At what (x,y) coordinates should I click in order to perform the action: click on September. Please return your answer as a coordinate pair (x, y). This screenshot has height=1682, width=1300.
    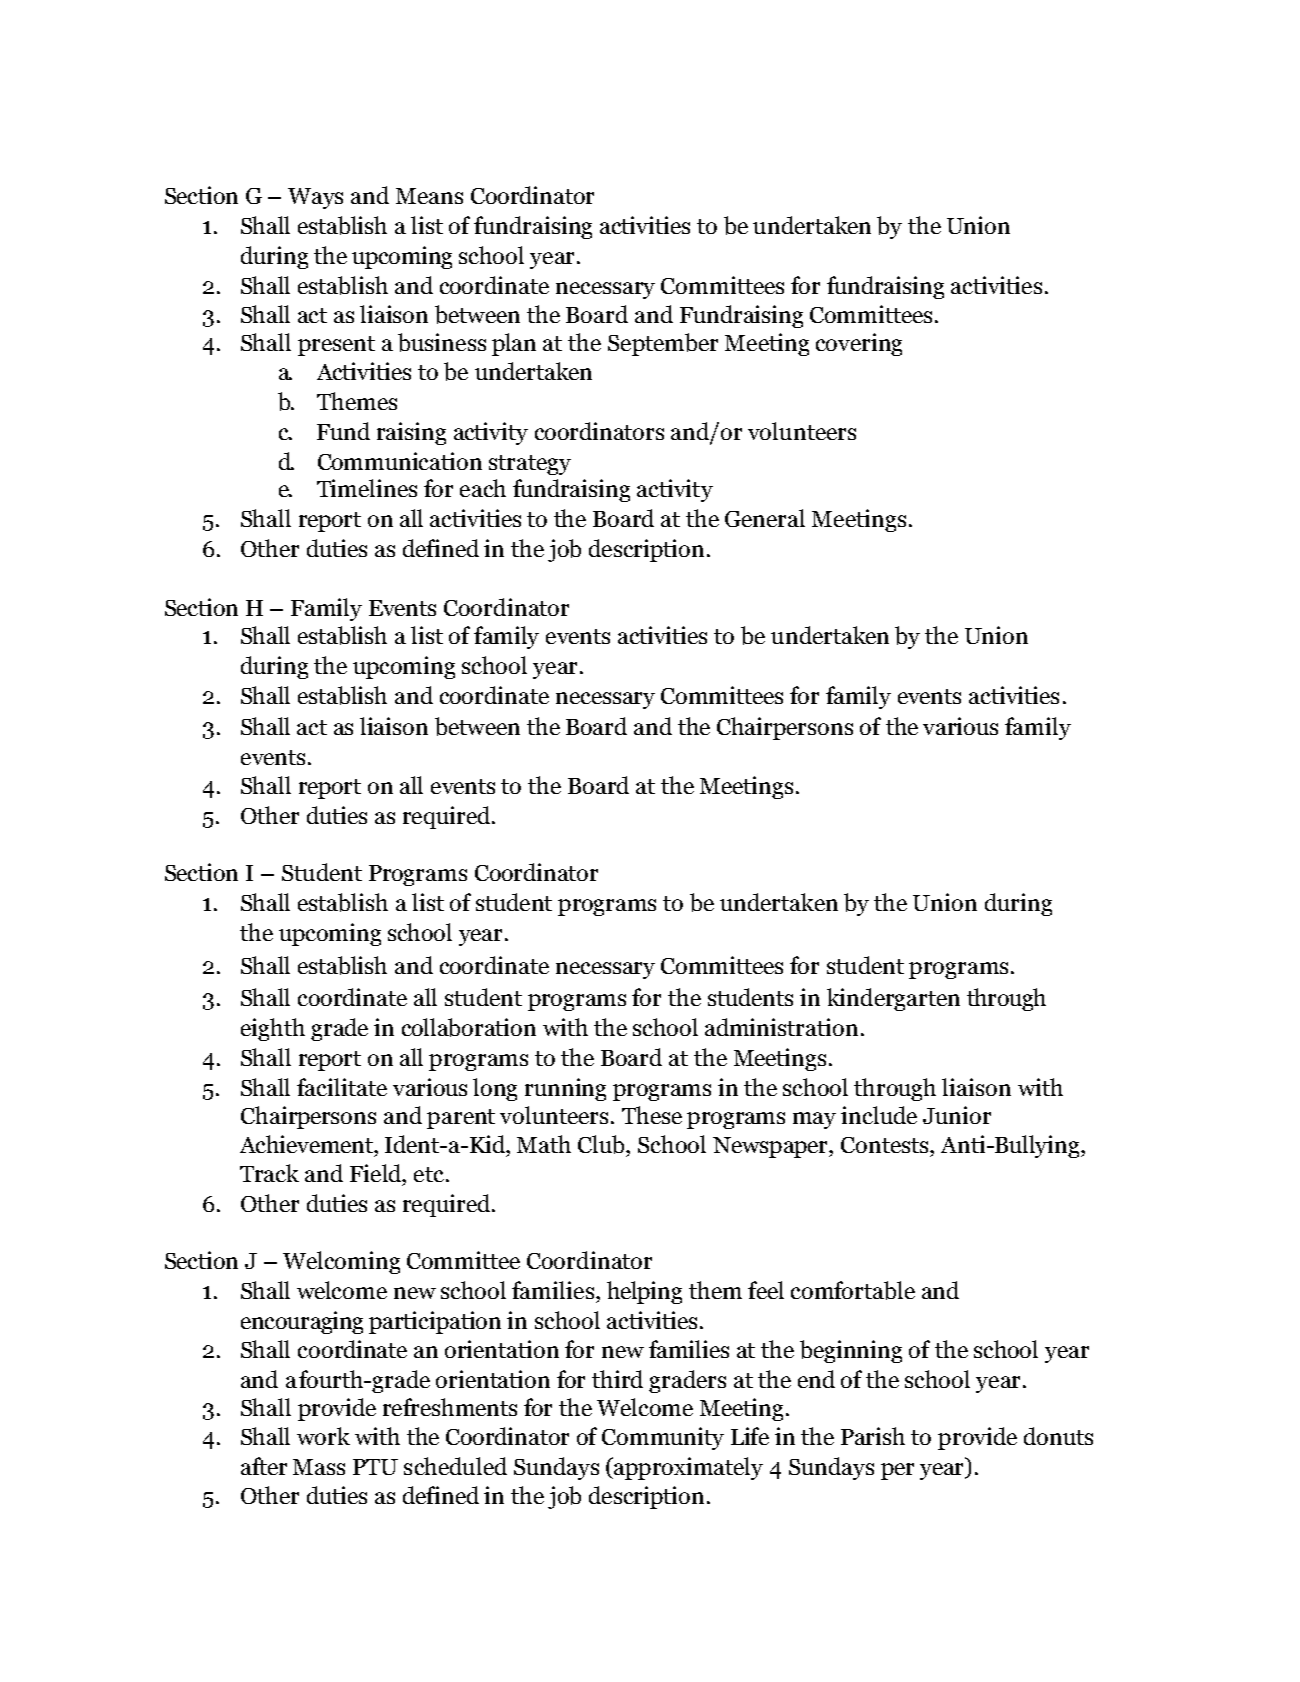
    Looking at the image, I should click on (663, 344).
